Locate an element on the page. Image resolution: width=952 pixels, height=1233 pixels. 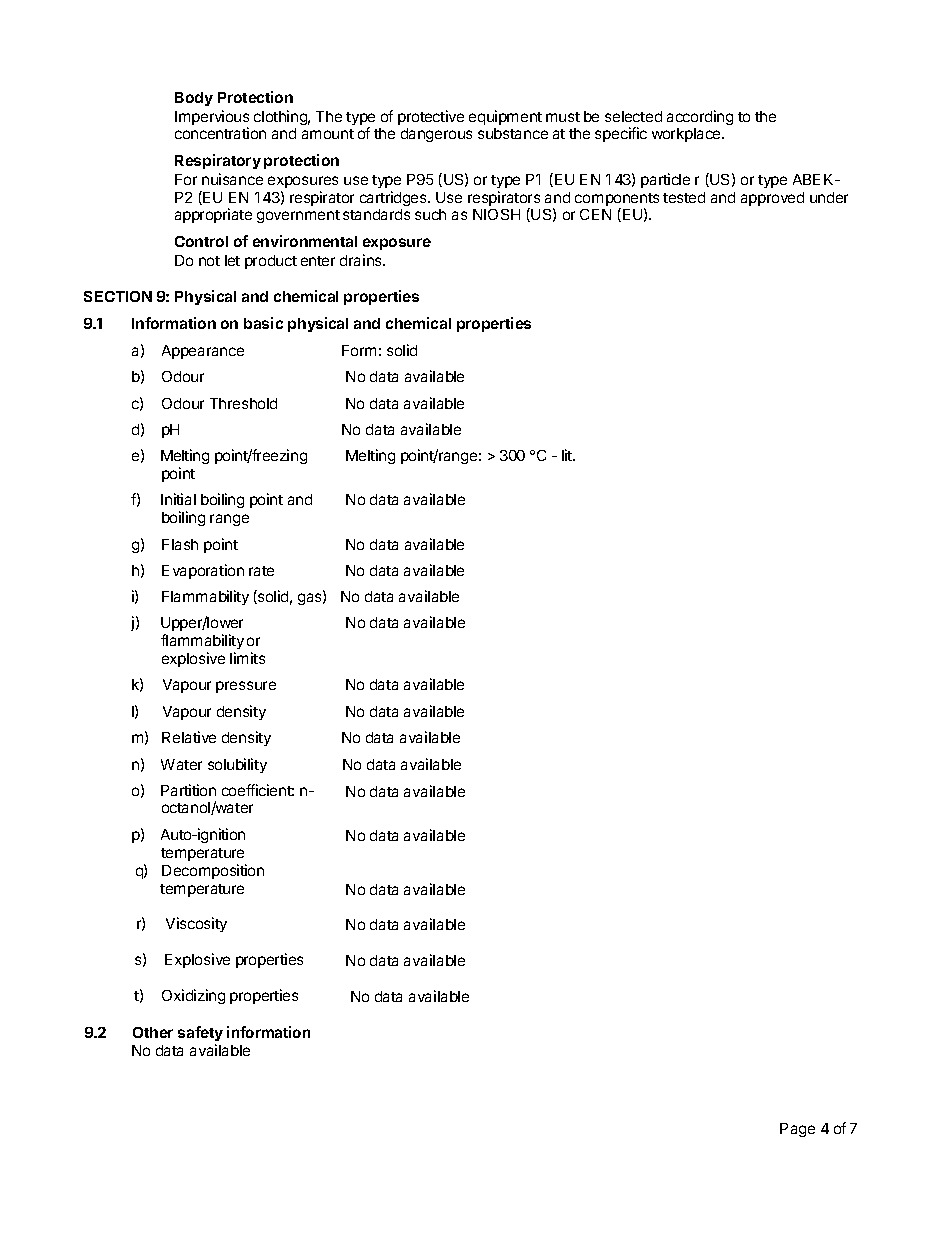
limits is located at coordinates (247, 658).
